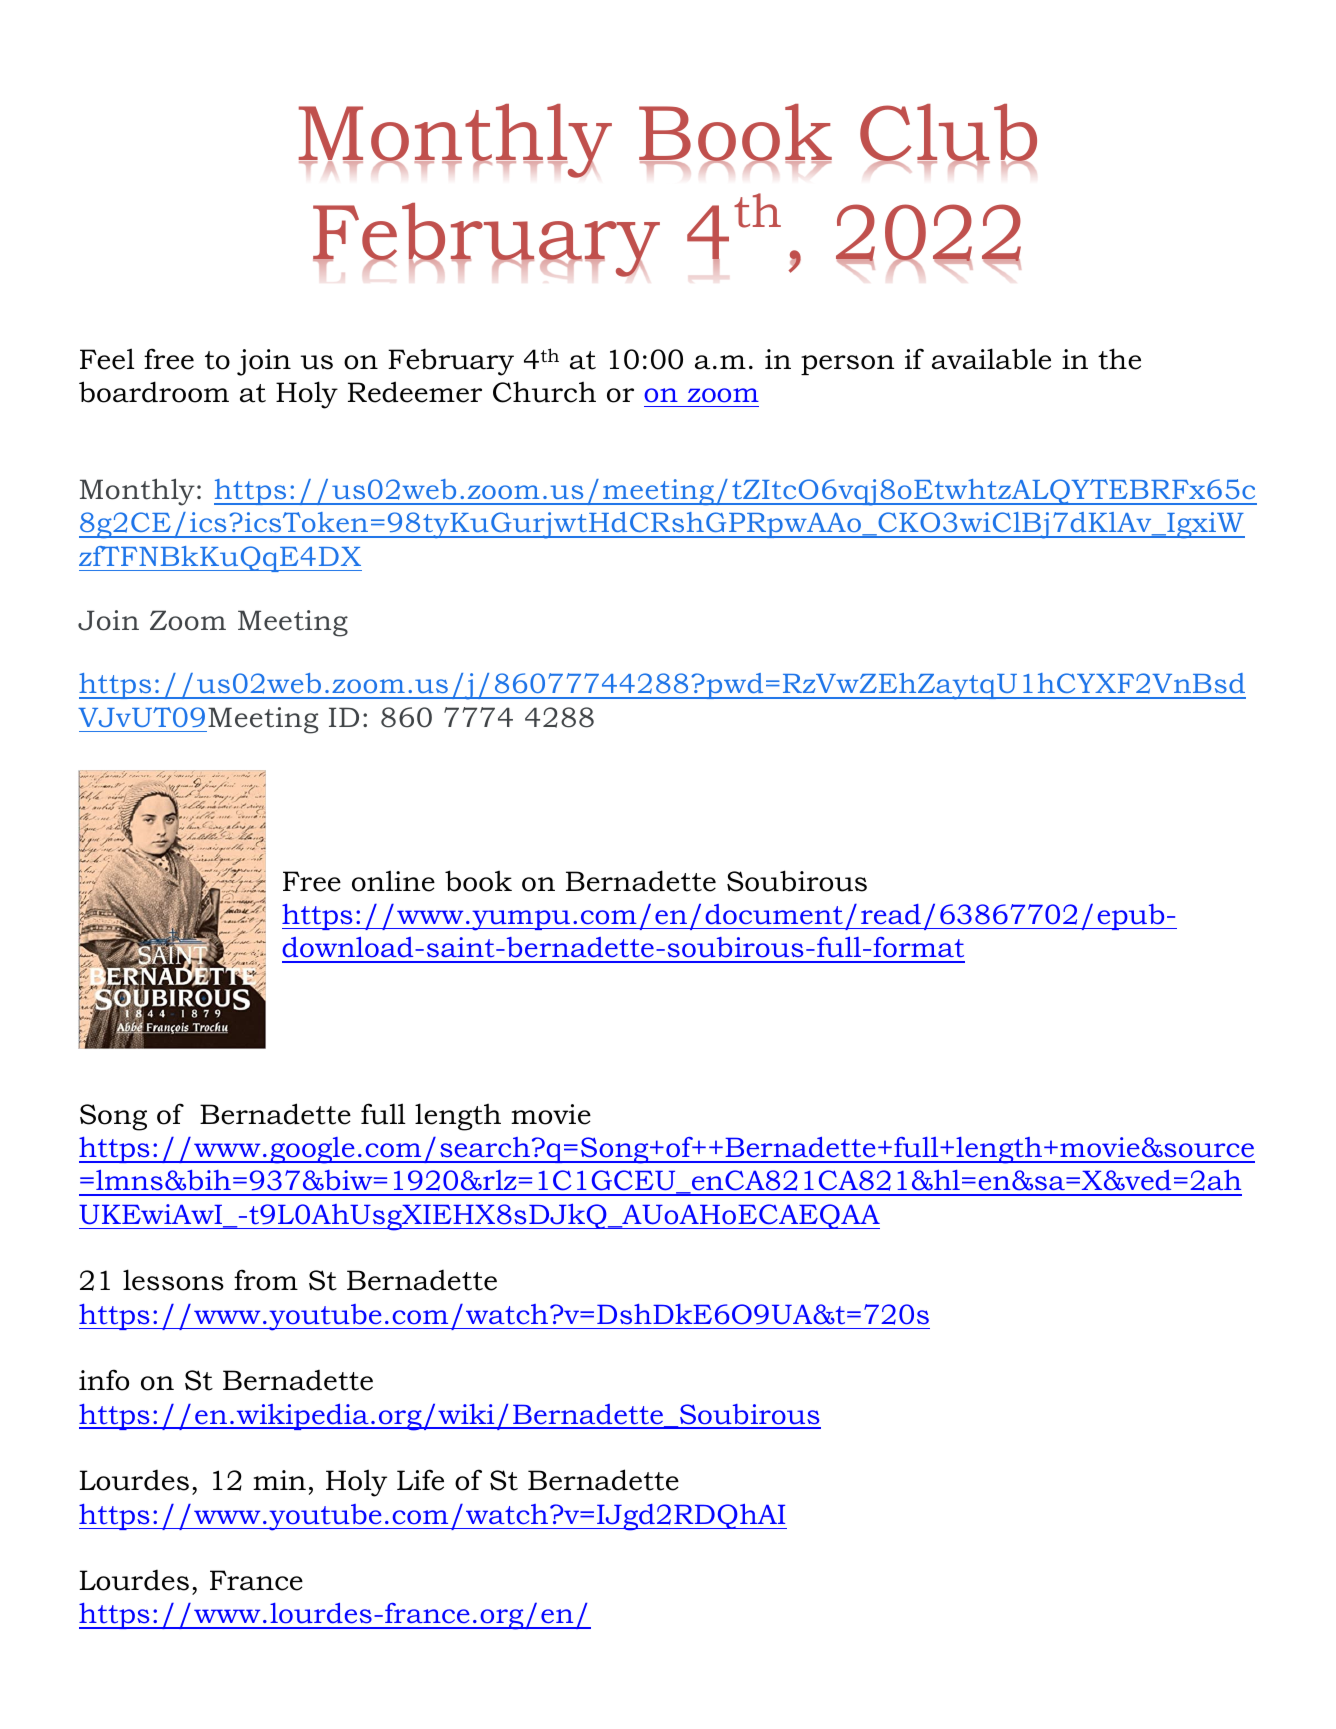 The image size is (1336, 1729). I want to click on min, so click(279, 1480).
